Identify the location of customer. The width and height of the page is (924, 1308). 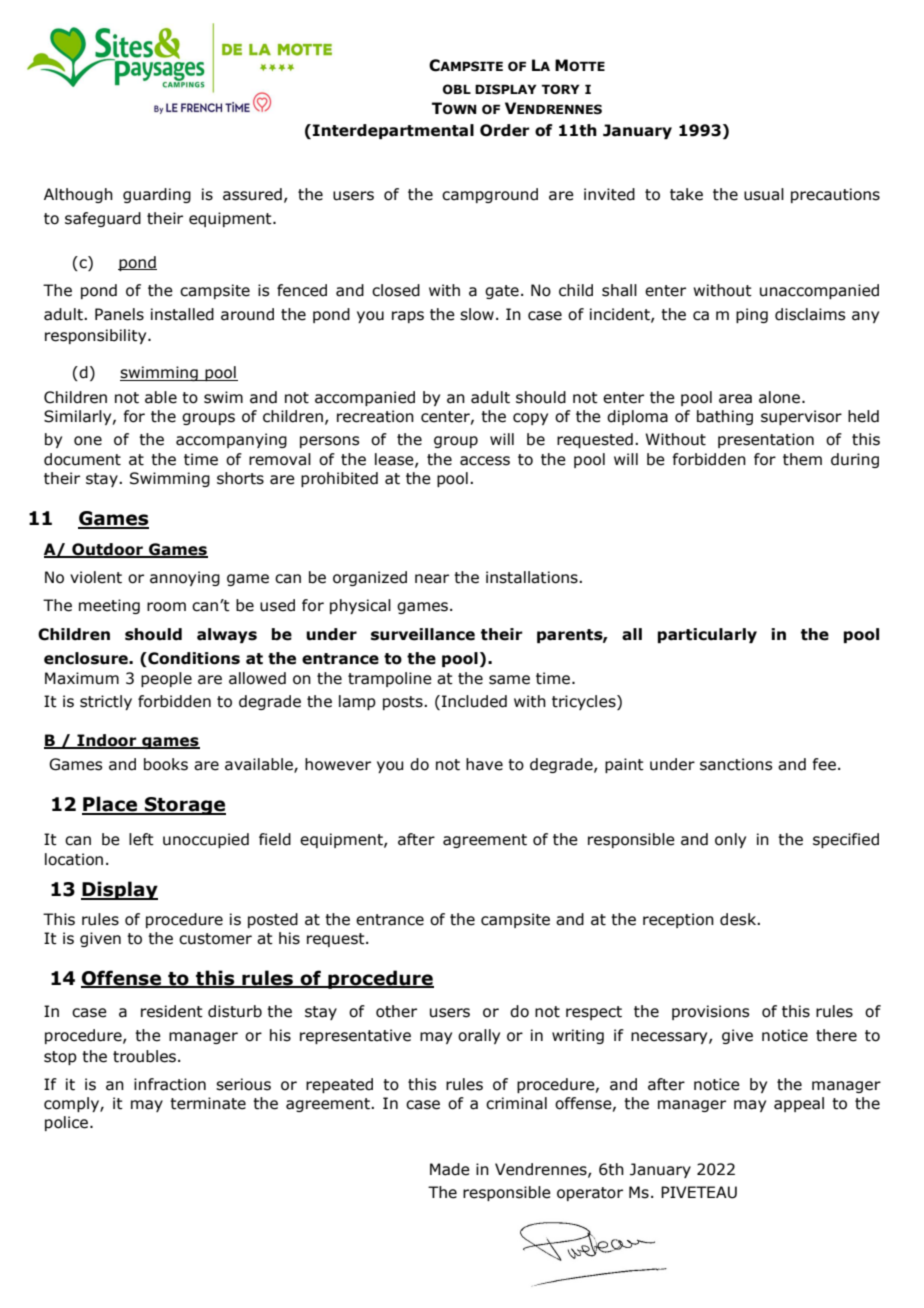
(215, 939).
